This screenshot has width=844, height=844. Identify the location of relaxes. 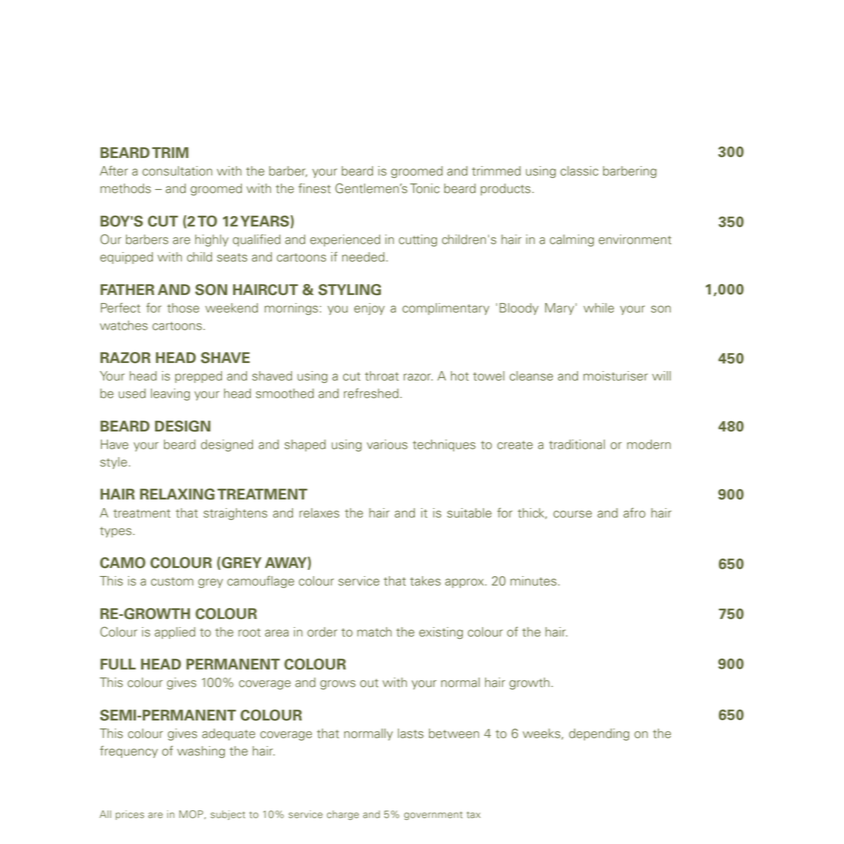
(319, 513).
